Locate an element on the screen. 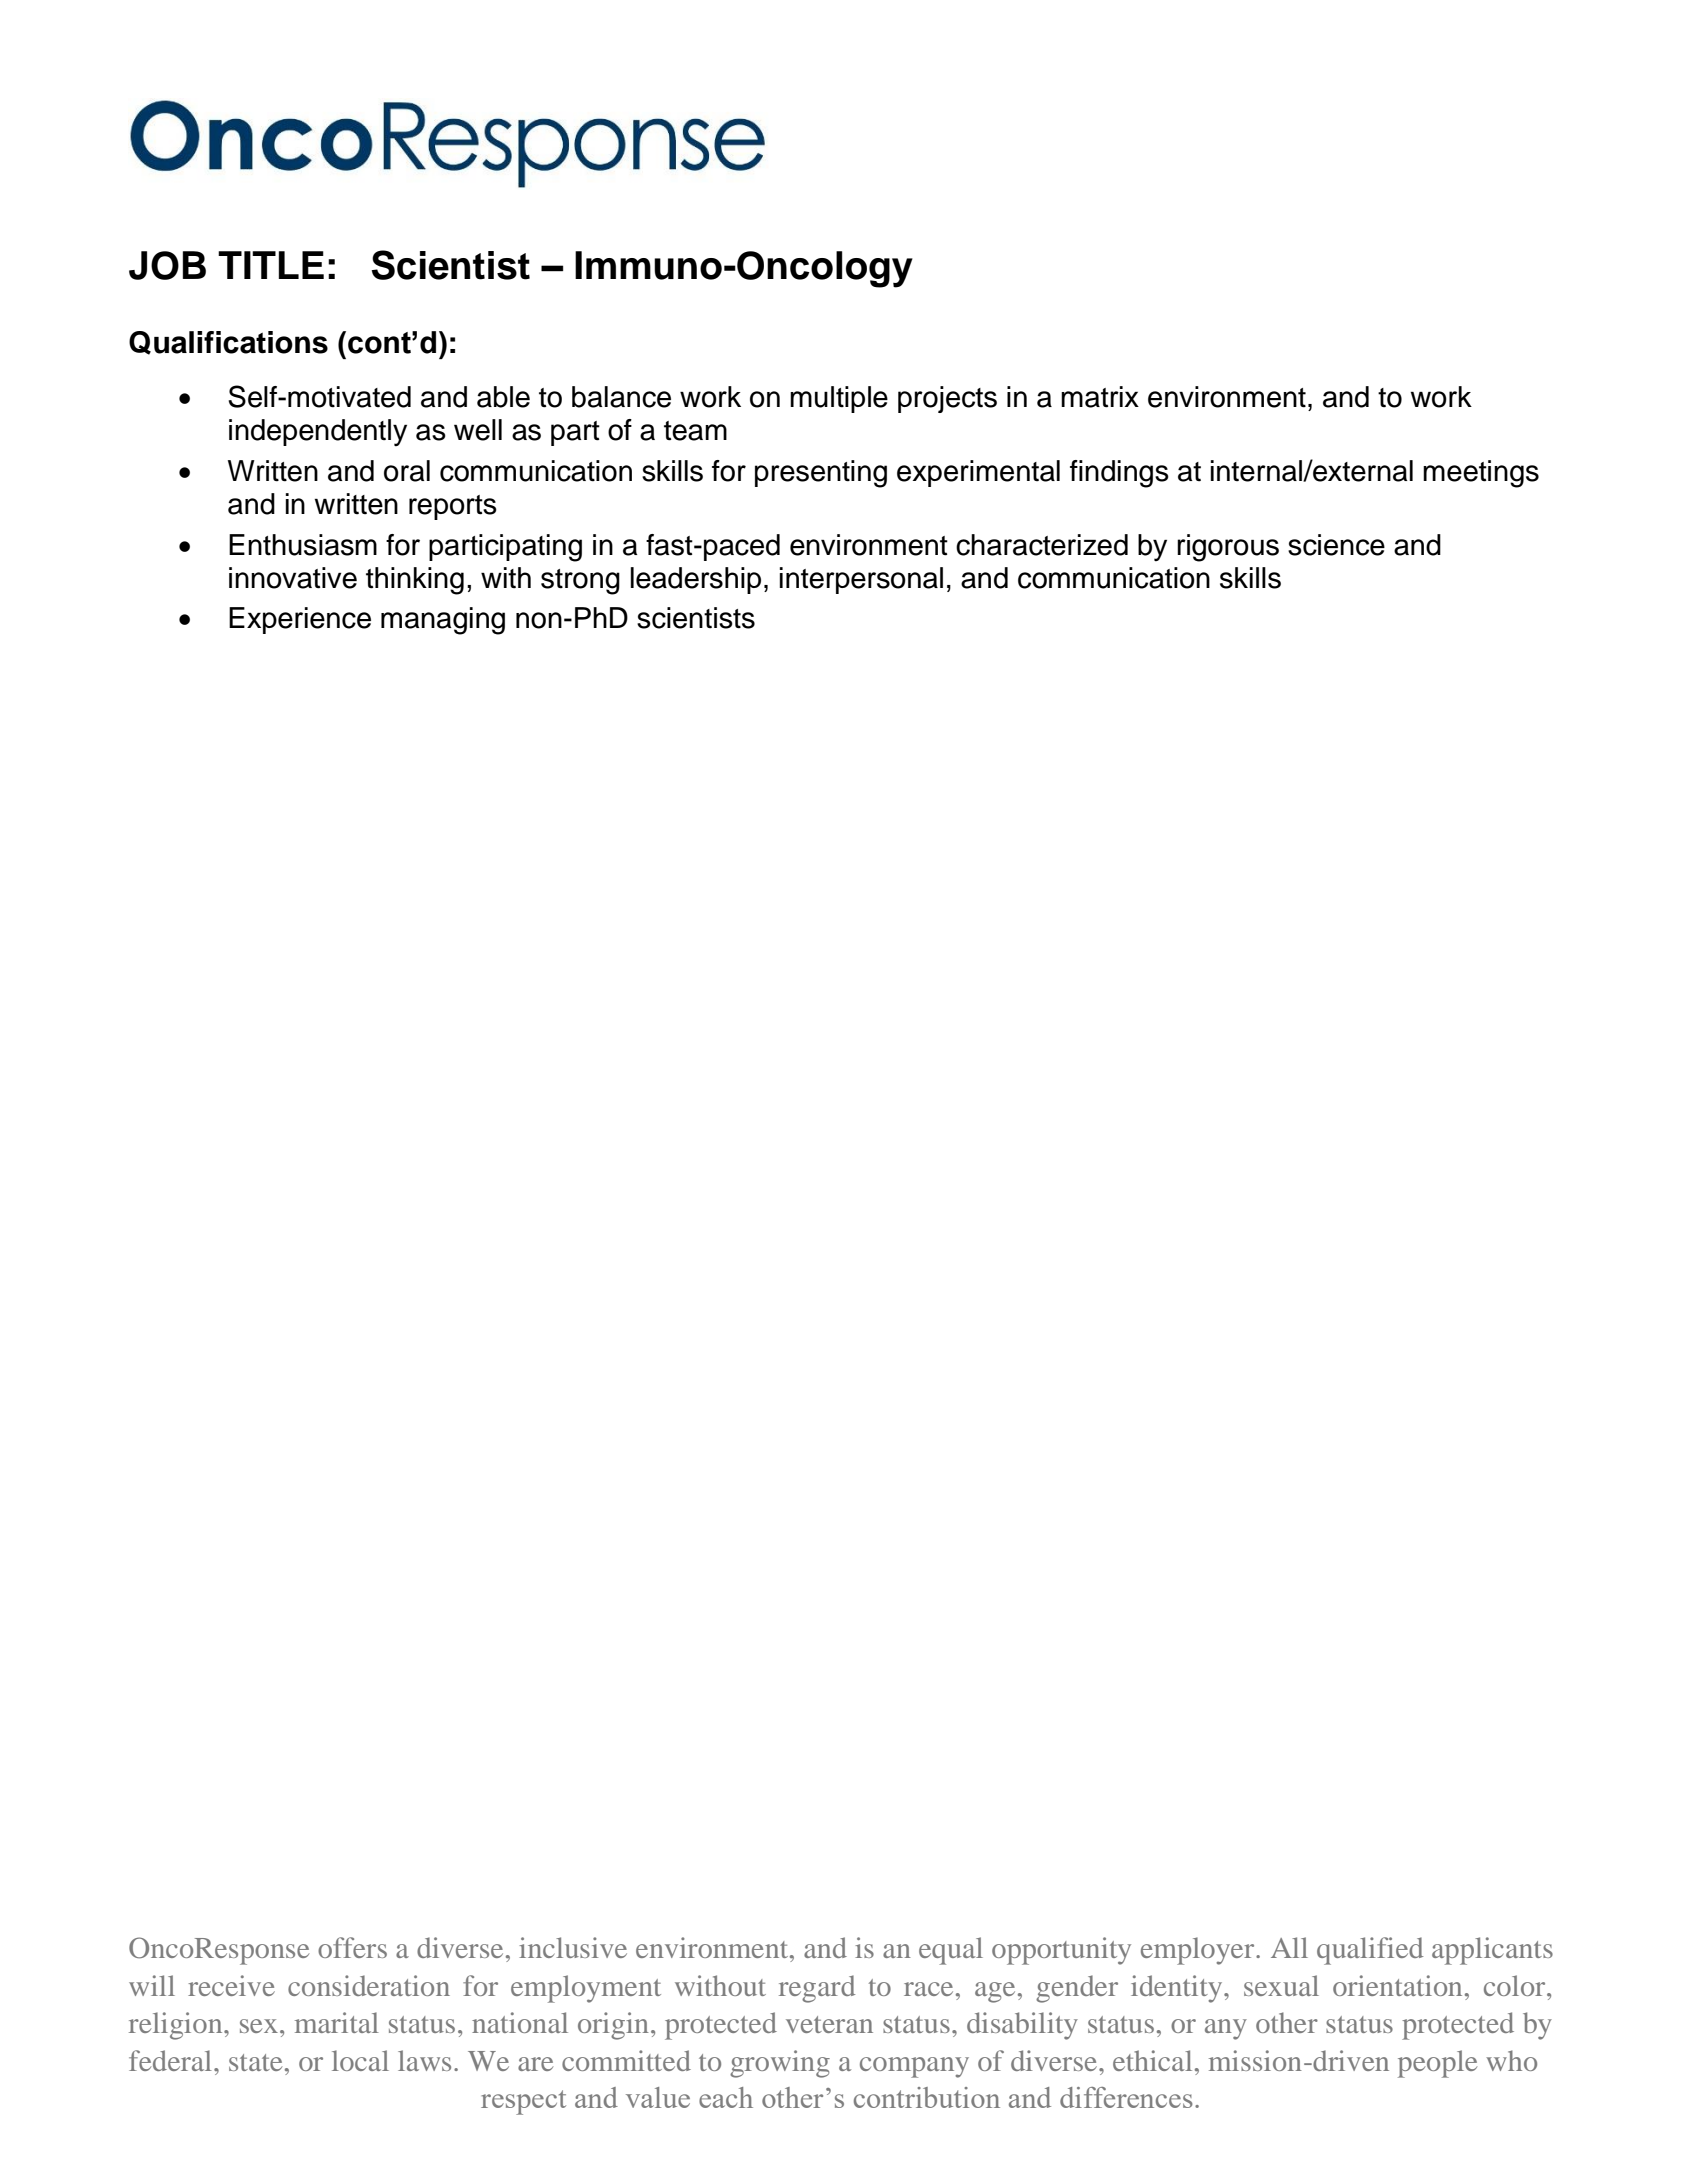 The height and width of the screenshot is (2176, 1682). multiple is located at coordinates (839, 399).
